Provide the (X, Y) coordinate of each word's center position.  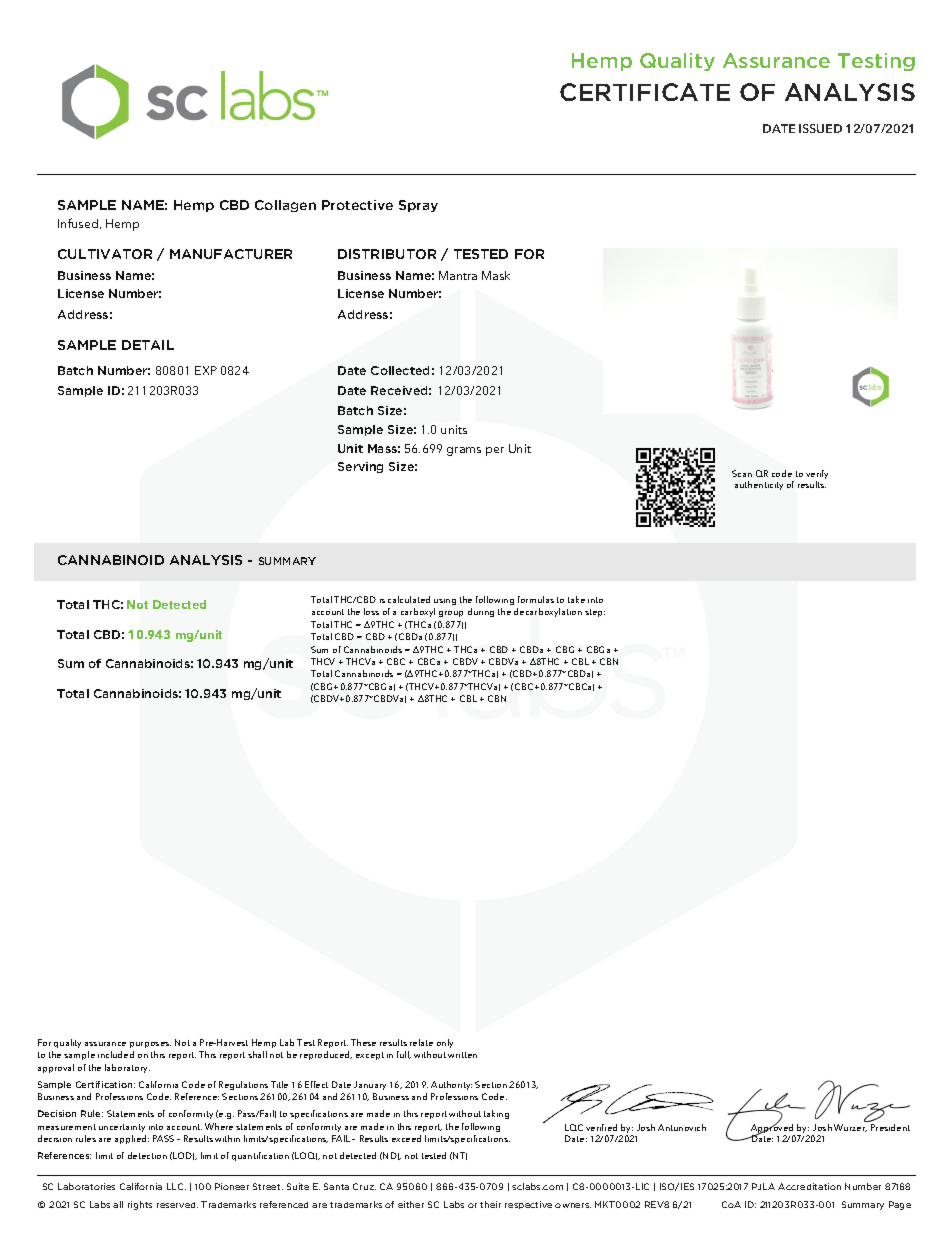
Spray (418, 206)
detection (147, 1155)
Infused (79, 223)
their (490, 1204)
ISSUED (820, 128)
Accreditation (809, 1186)
